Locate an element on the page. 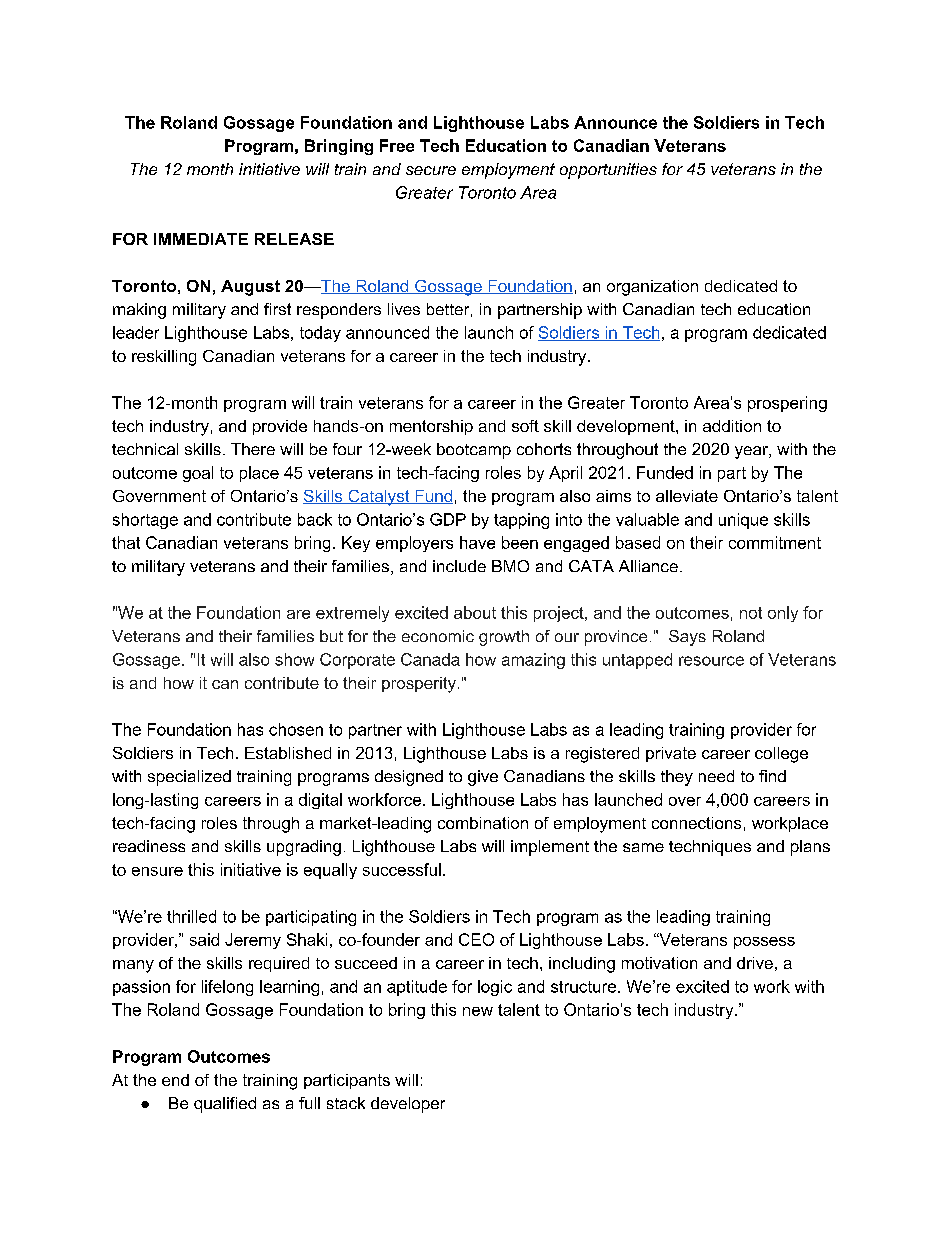 Image resolution: width=952 pixels, height=1233 pixels. secure is located at coordinates (431, 170).
